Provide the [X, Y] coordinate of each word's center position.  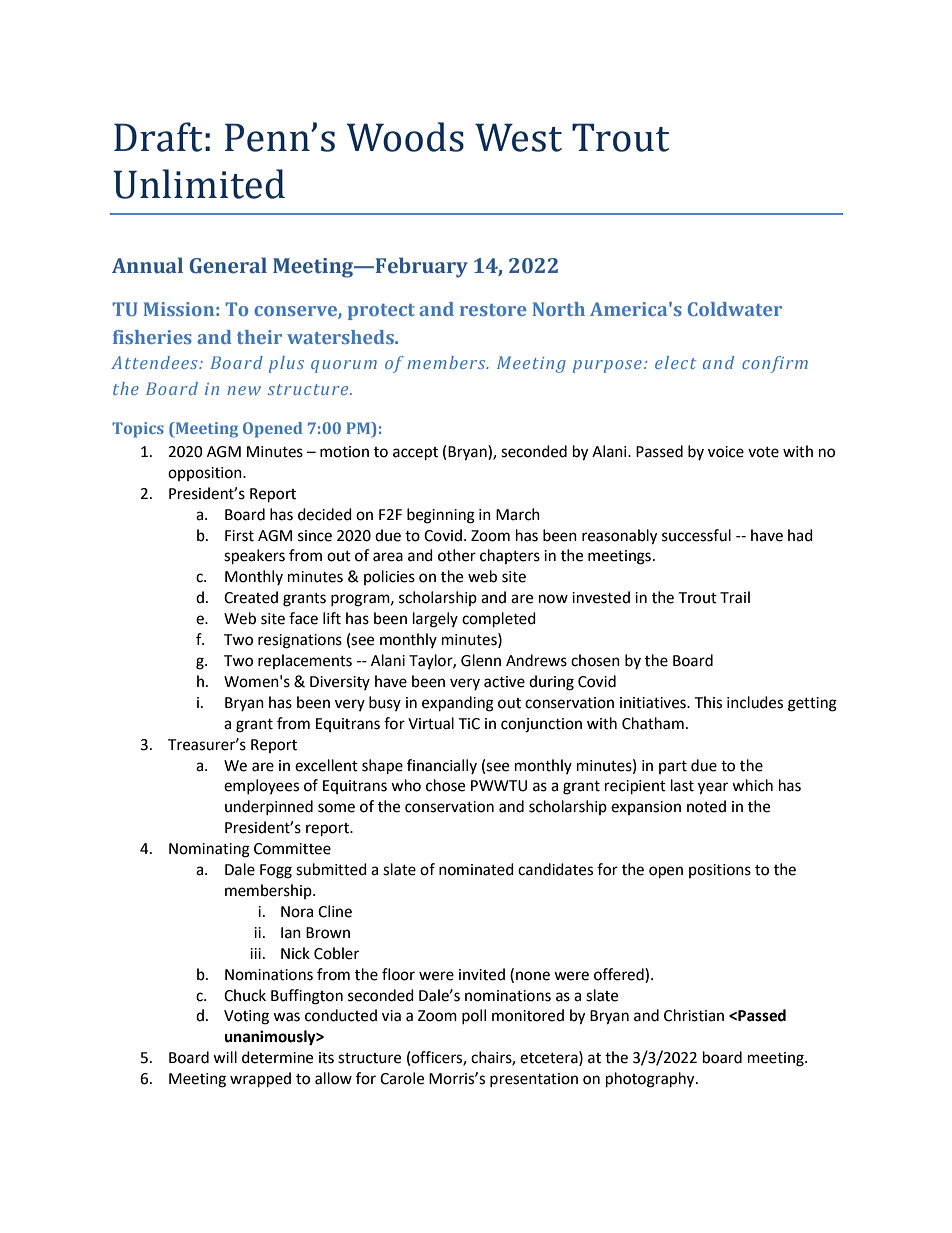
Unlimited [199, 184]
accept [415, 454]
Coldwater [735, 309]
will [225, 1057]
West [518, 137]
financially [442, 766]
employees [261, 786]
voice [726, 452]
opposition [206, 474]
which [752, 785]
